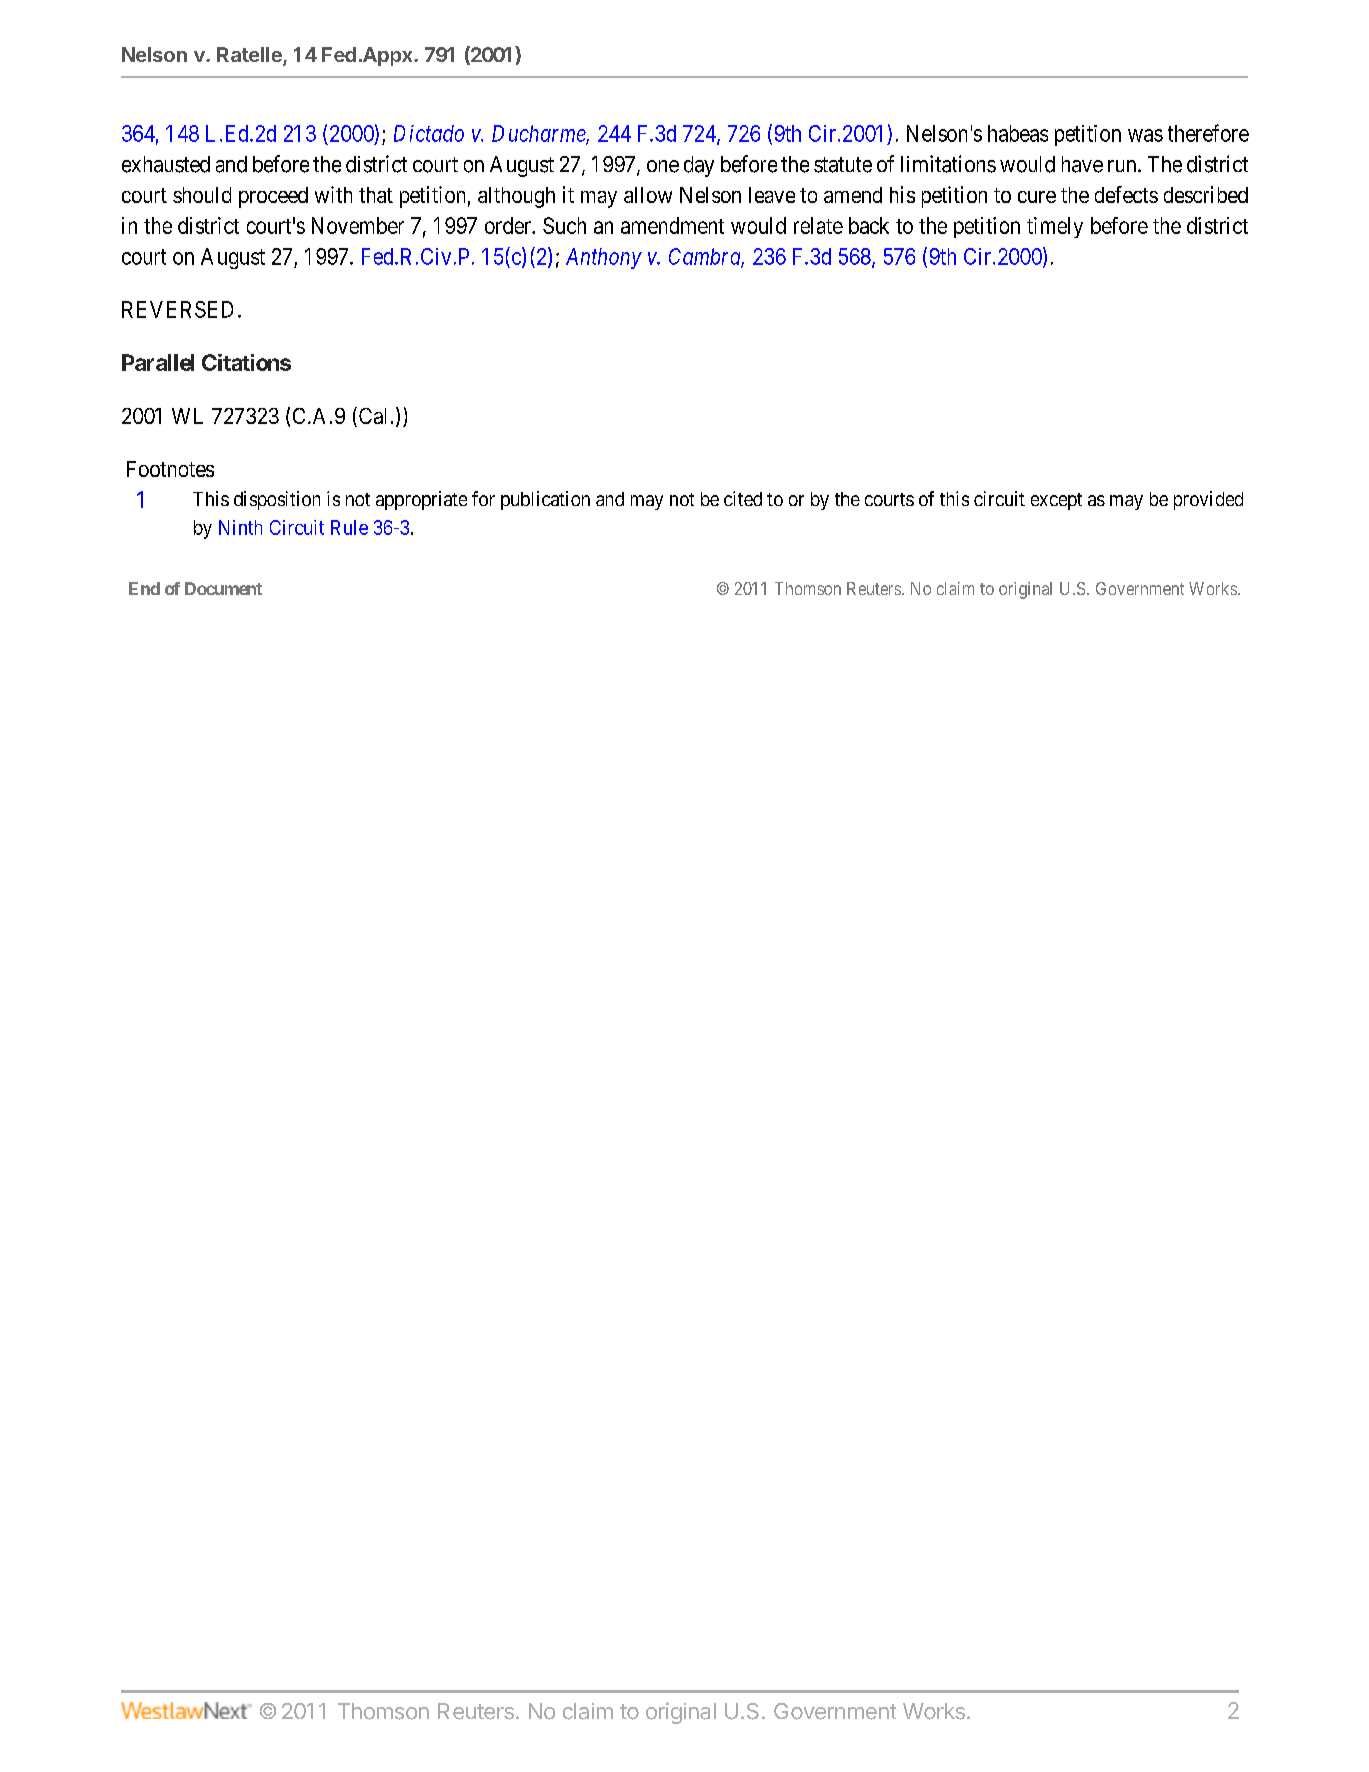 This page has height=1772, width=1369. What do you see at coordinates (166, 164) in the page?
I see `exhausted` at bounding box center [166, 164].
